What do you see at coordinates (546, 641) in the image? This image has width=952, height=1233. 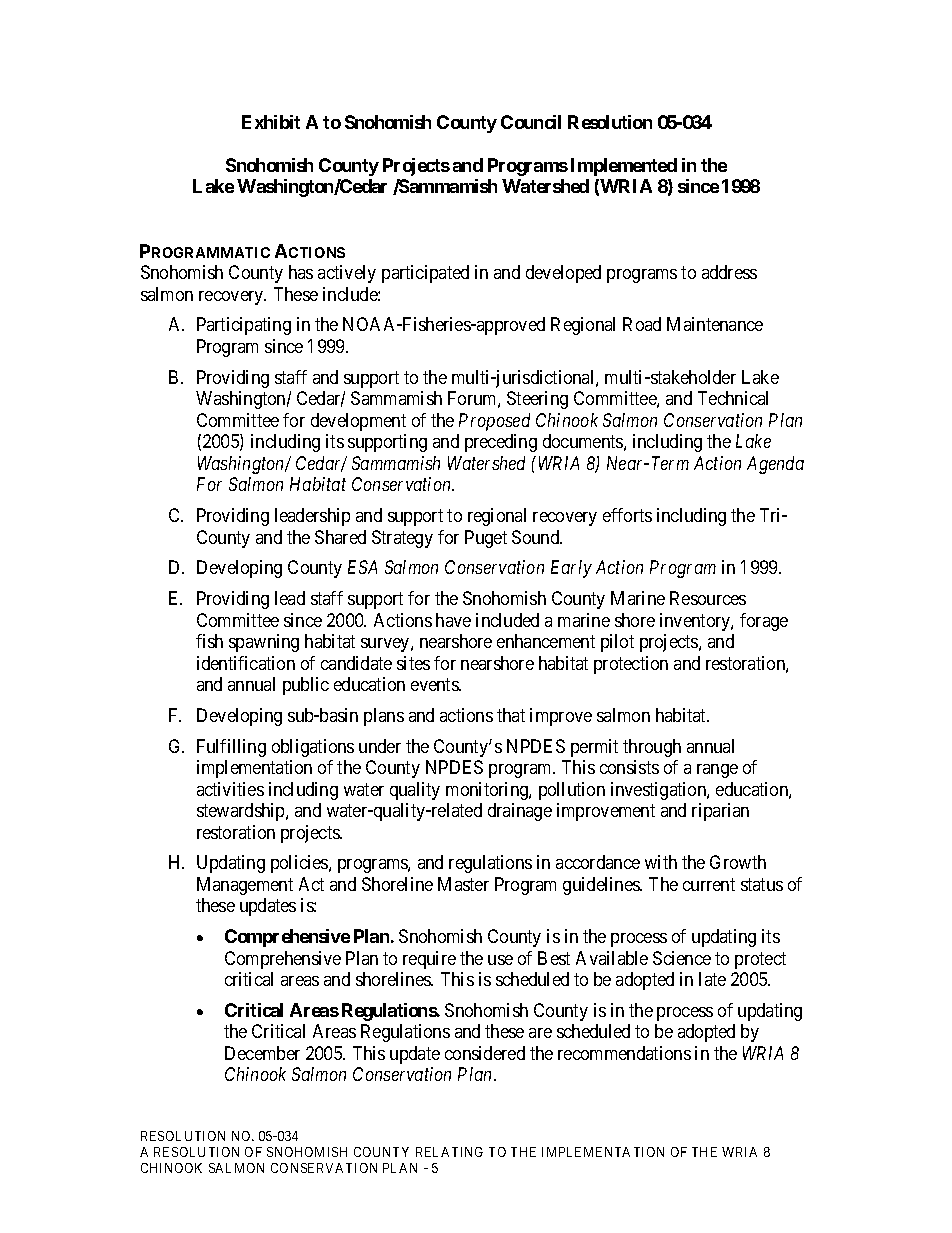 I see `enhancement` at bounding box center [546, 641].
